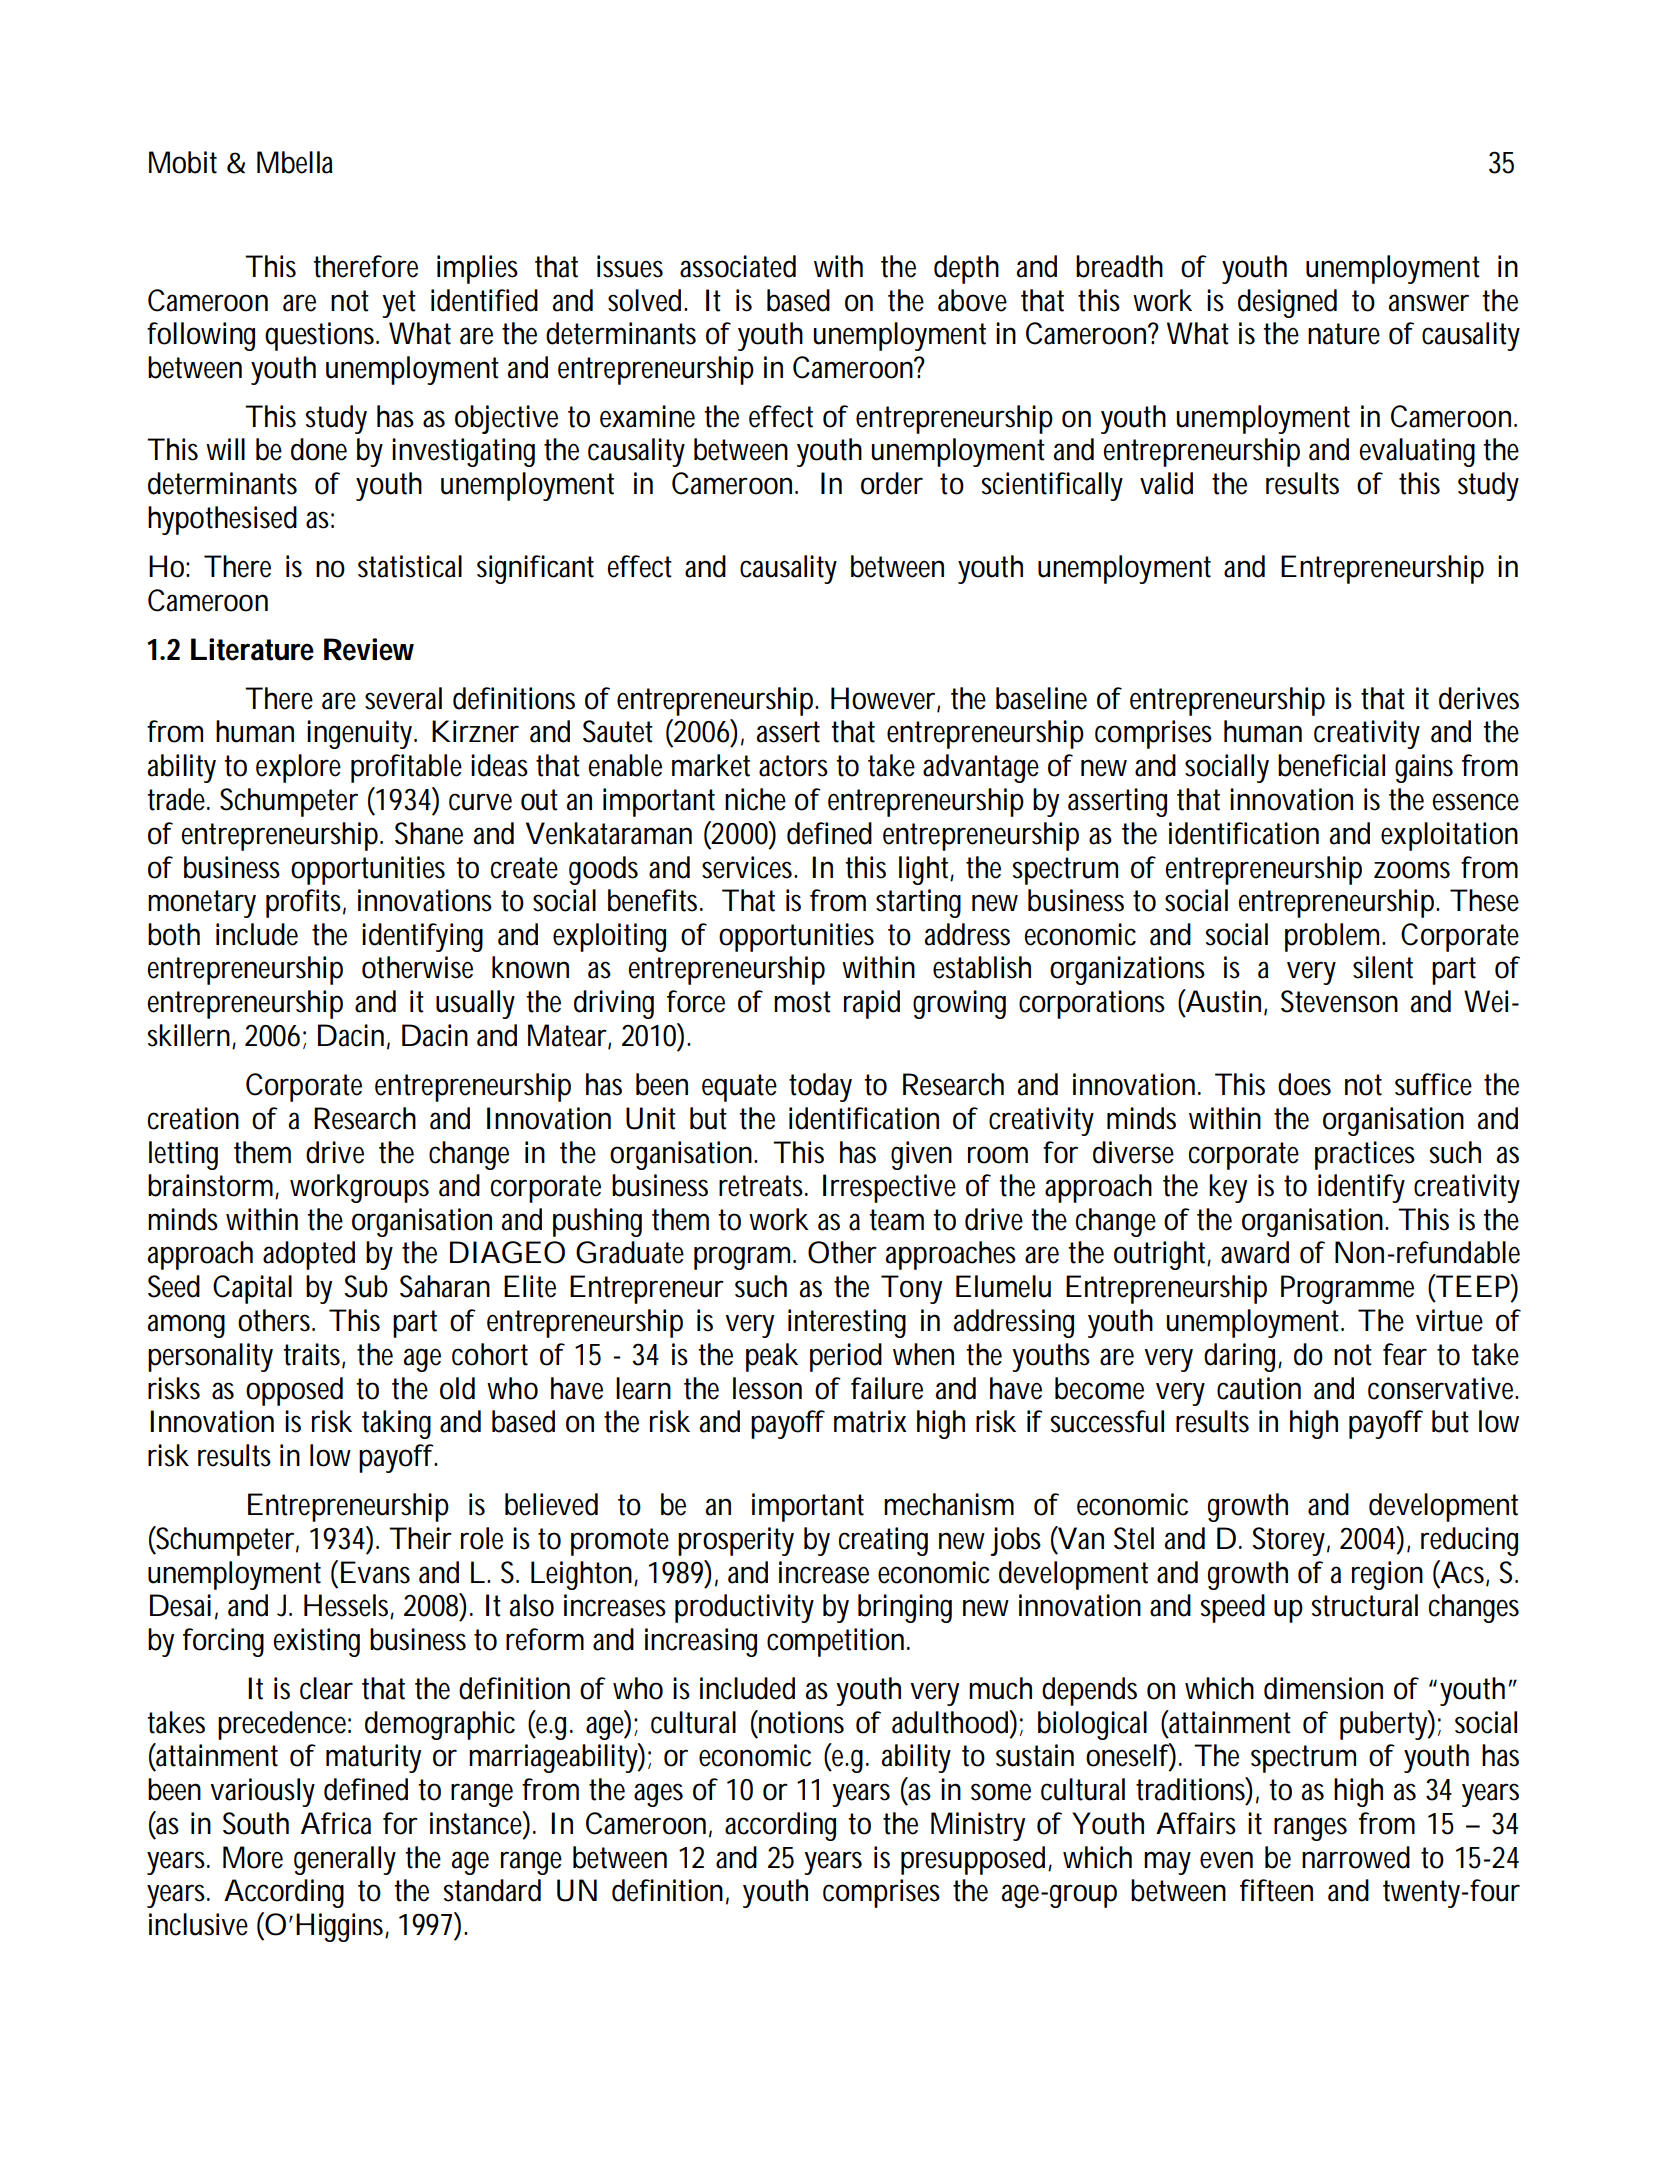  What do you see at coordinates (1405, 1354) in the screenshot?
I see `fear` at bounding box center [1405, 1354].
